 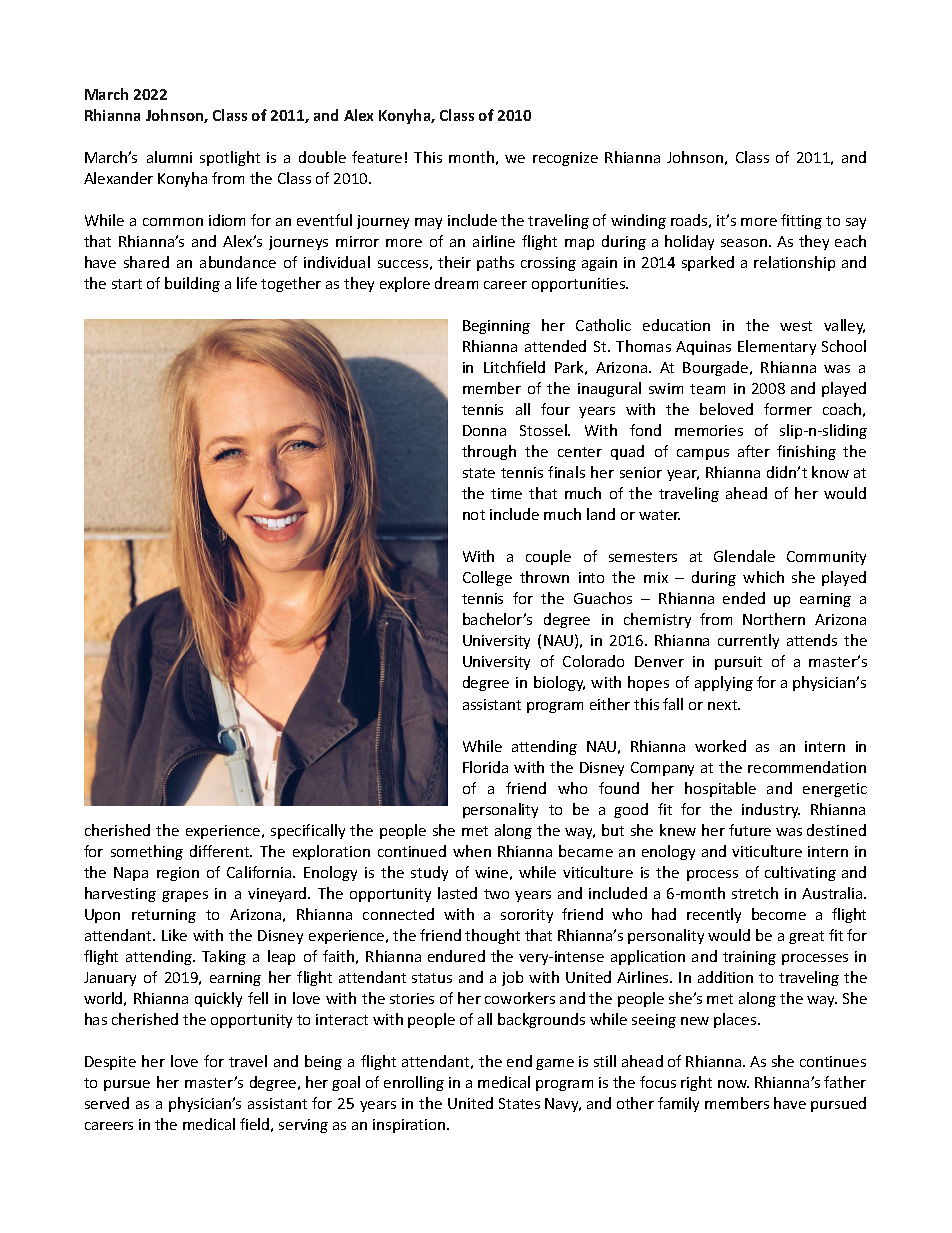 I want to click on time, so click(x=506, y=493).
